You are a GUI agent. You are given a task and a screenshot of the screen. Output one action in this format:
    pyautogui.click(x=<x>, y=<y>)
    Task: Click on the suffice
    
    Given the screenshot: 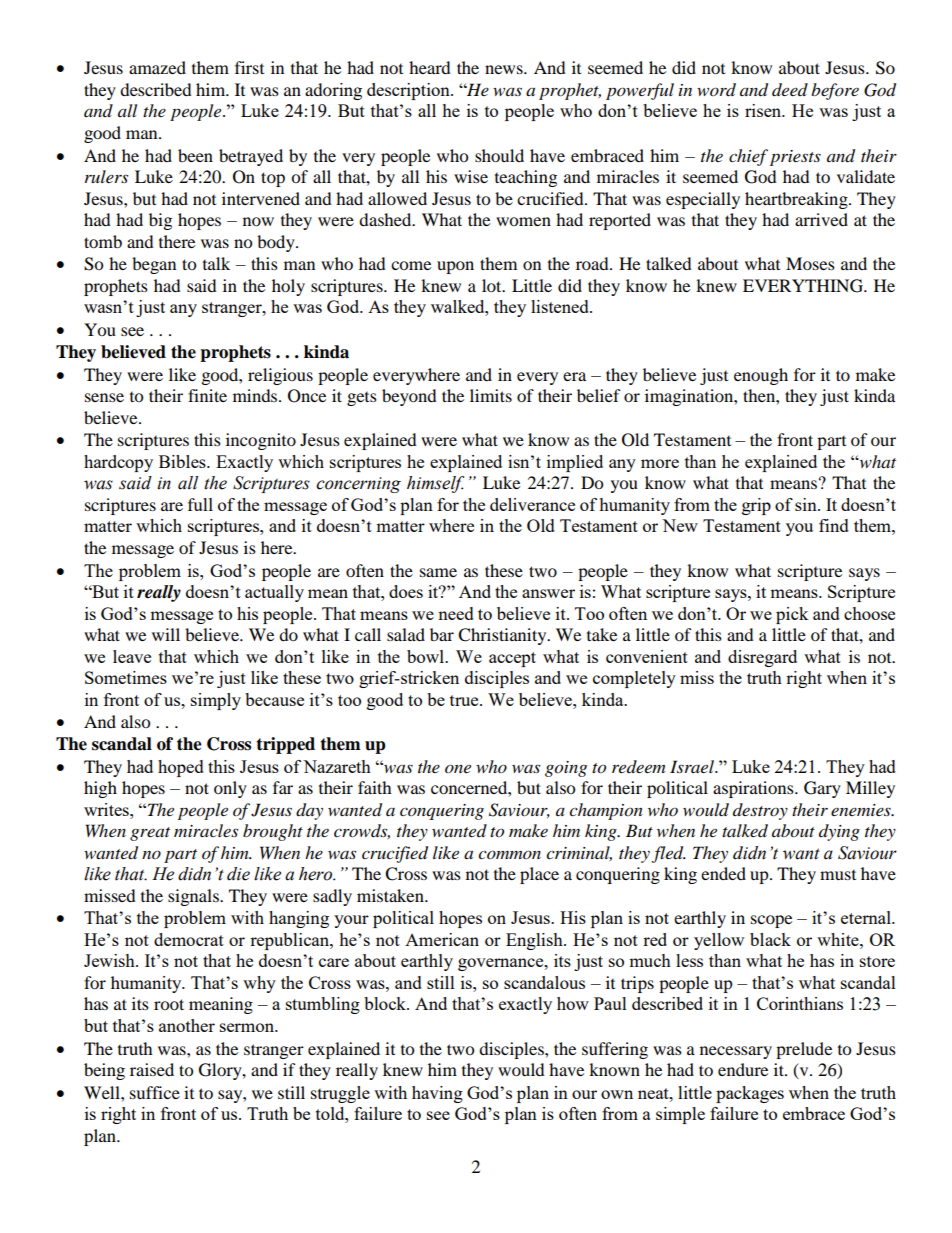 What is the action you would take?
    pyautogui.click(x=155, y=1092)
